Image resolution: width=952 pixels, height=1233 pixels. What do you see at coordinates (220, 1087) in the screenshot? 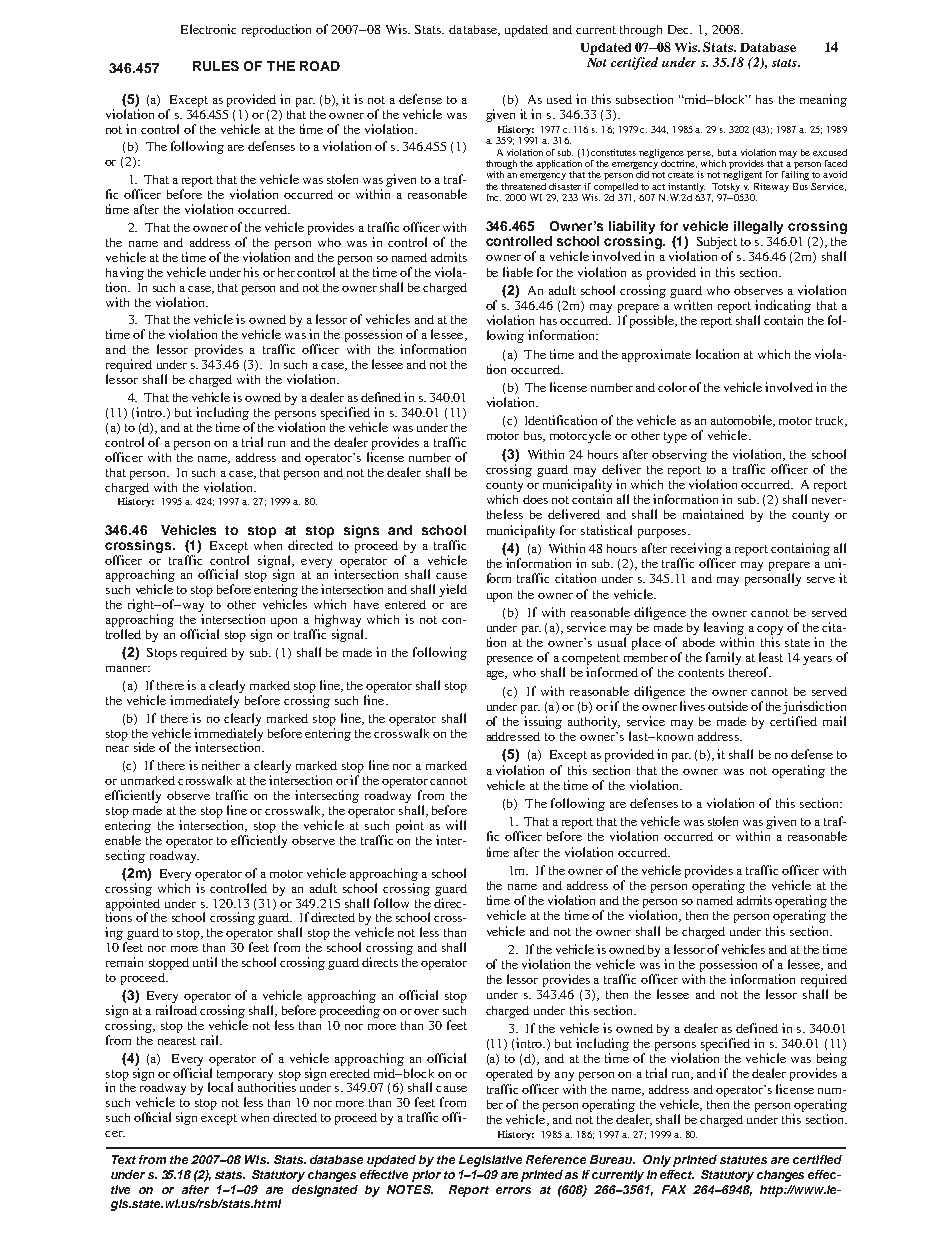
I see `local` at bounding box center [220, 1087].
